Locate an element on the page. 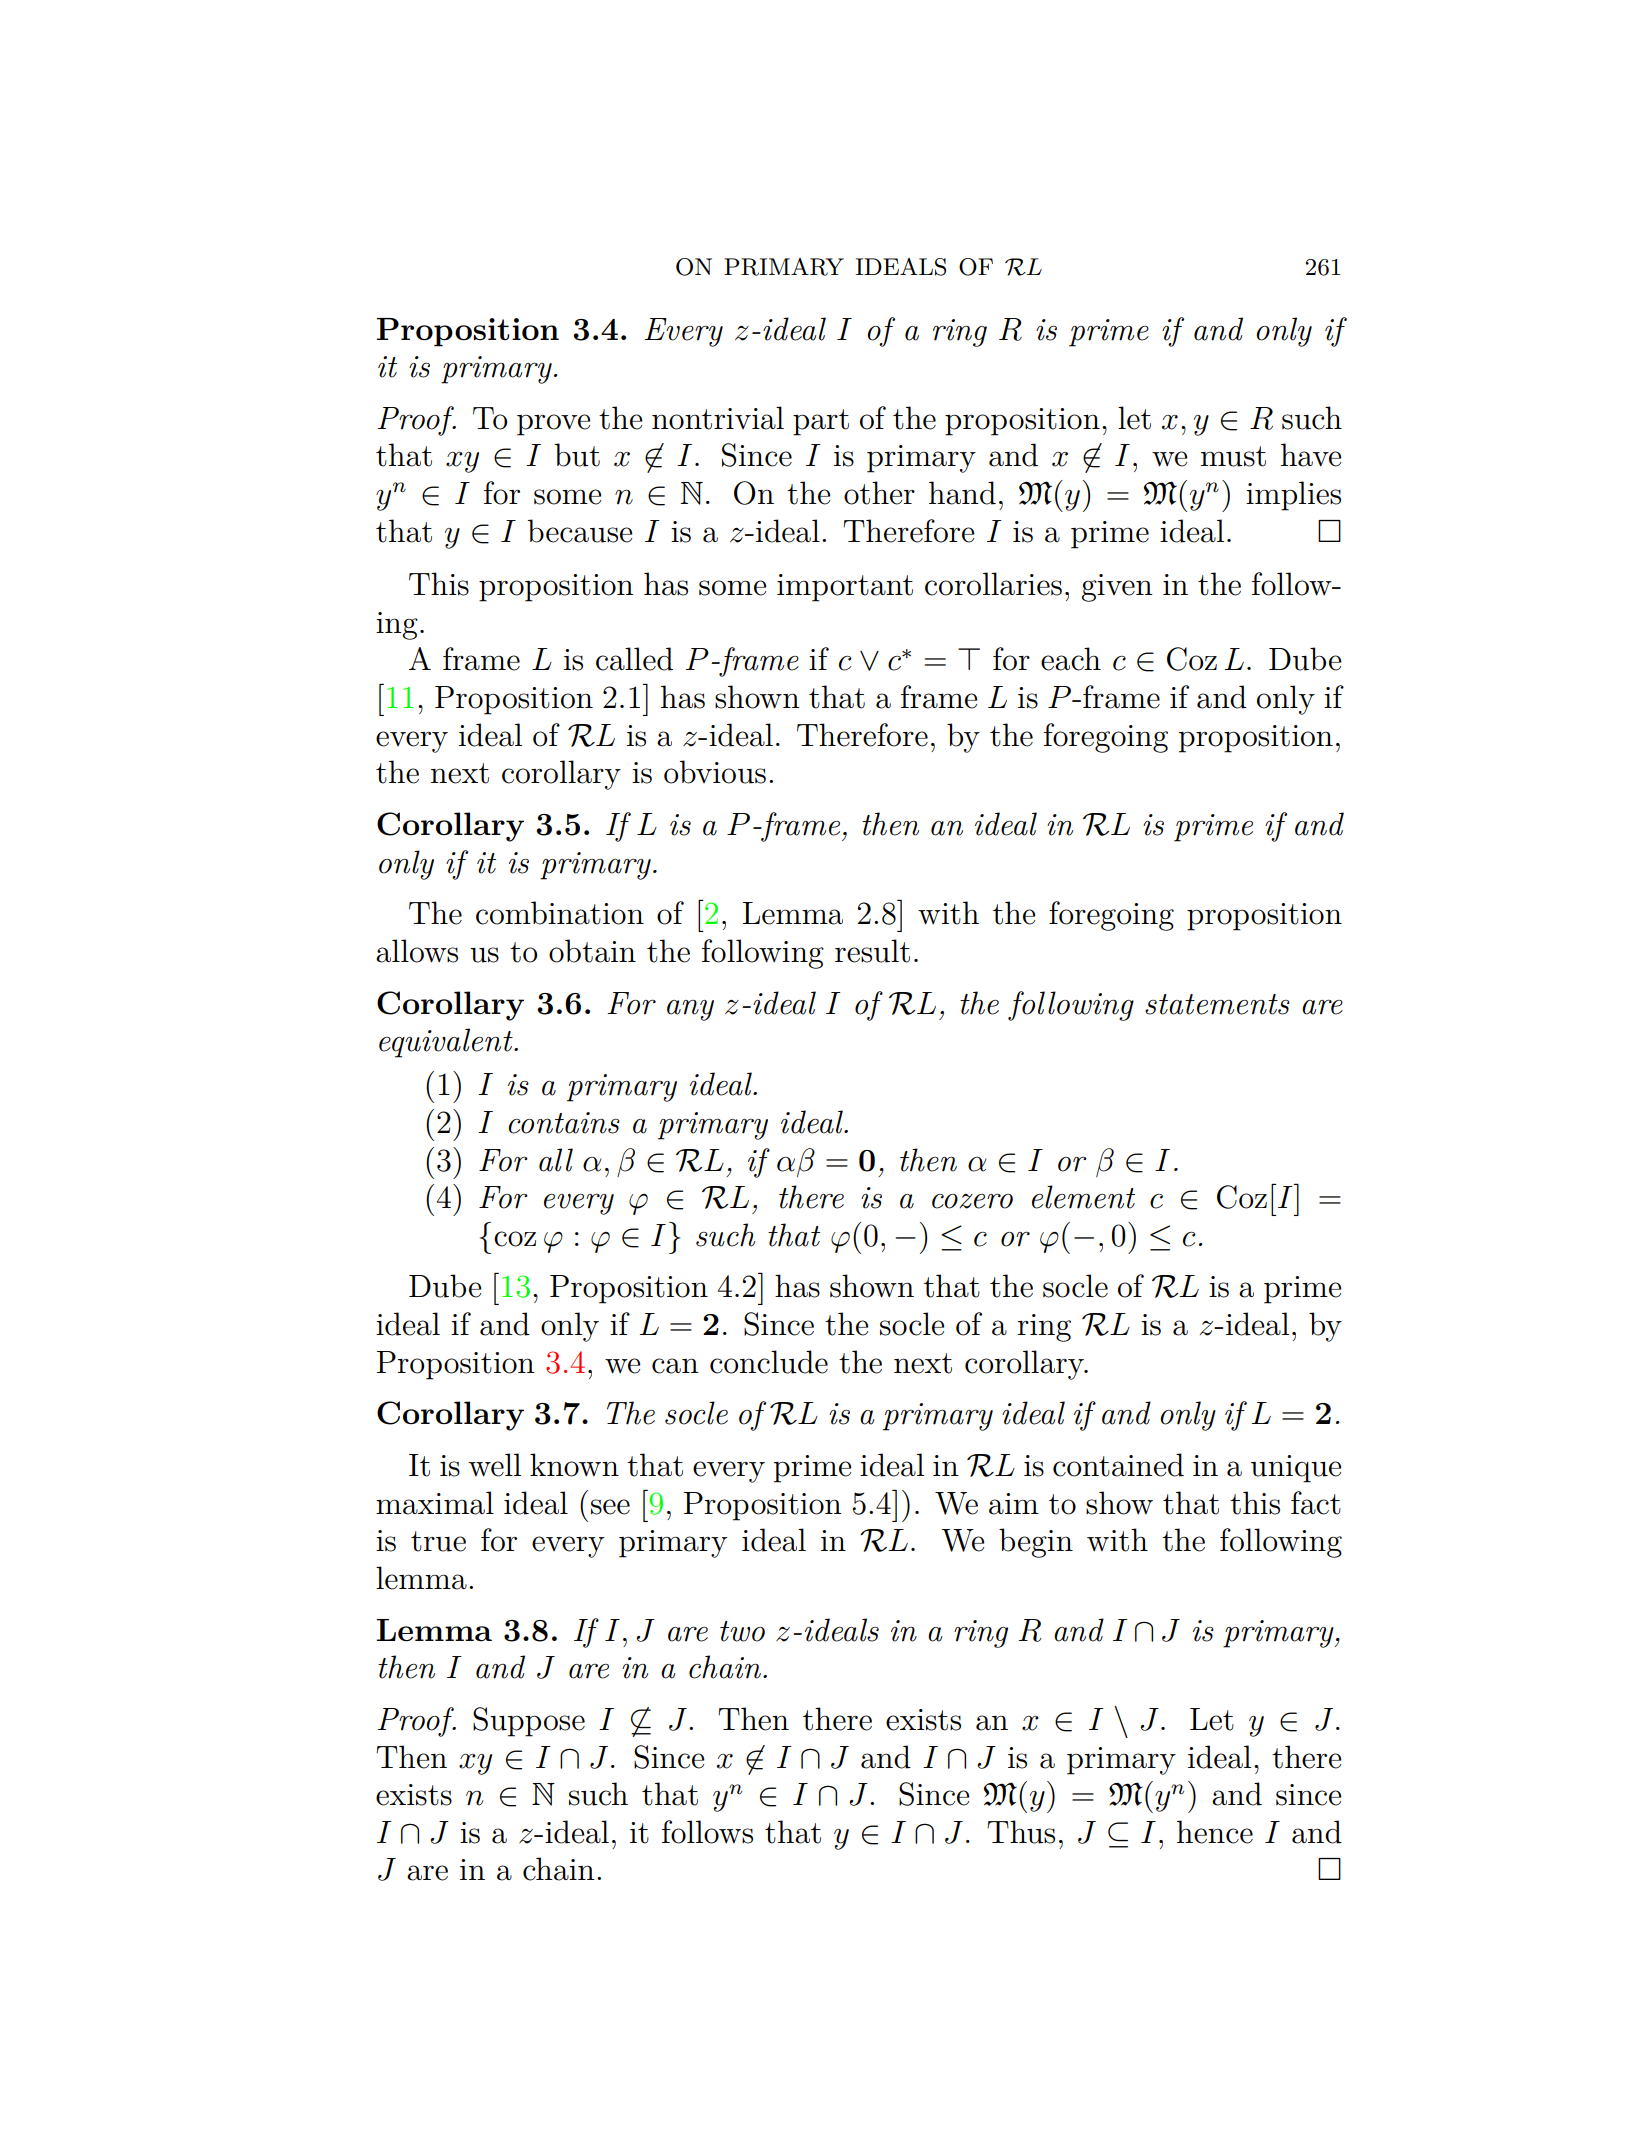 Image resolution: width=1649 pixels, height=2134 pixels. Suppose is located at coordinates (529, 1722).
